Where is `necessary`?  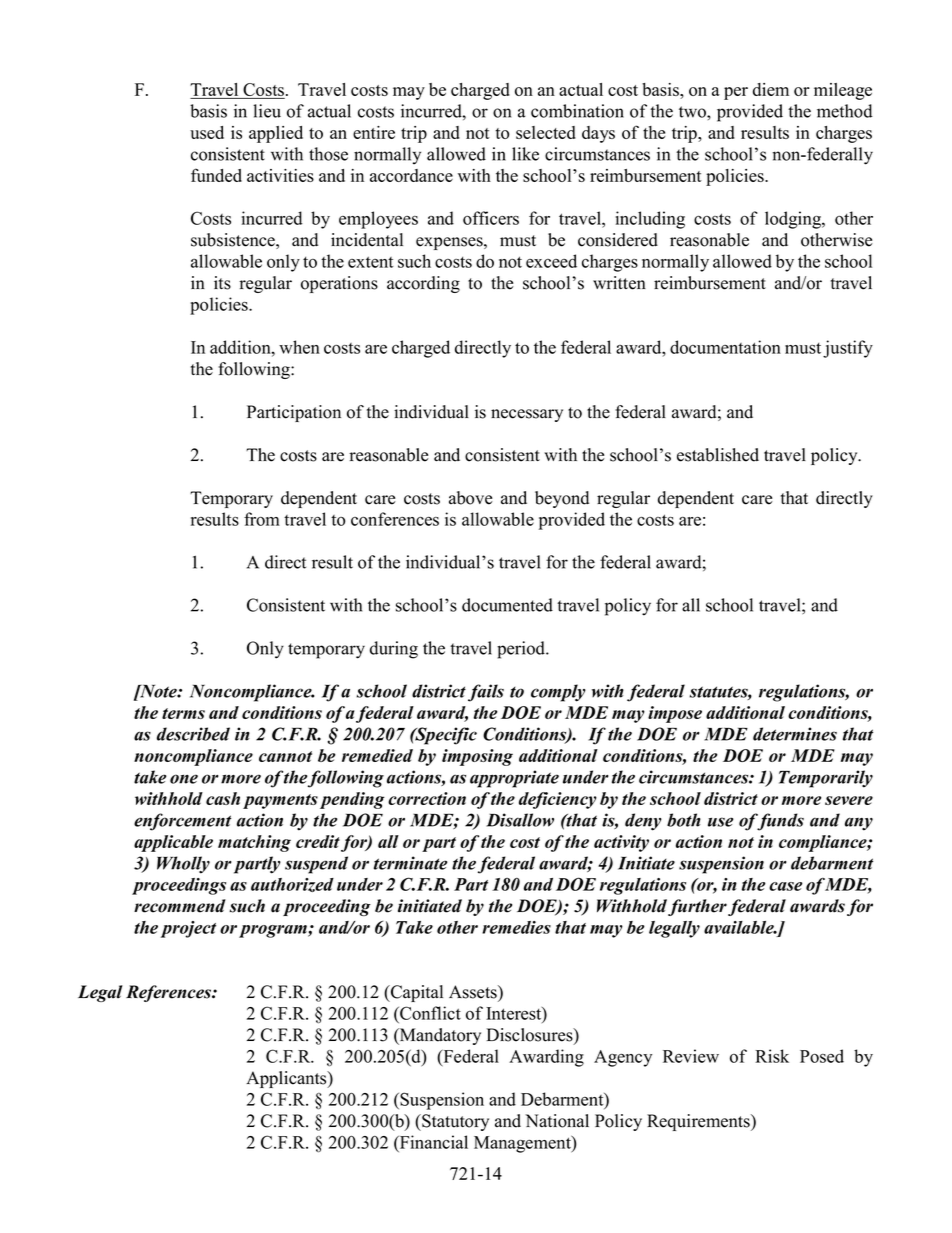
necessary is located at coordinates (527, 415).
